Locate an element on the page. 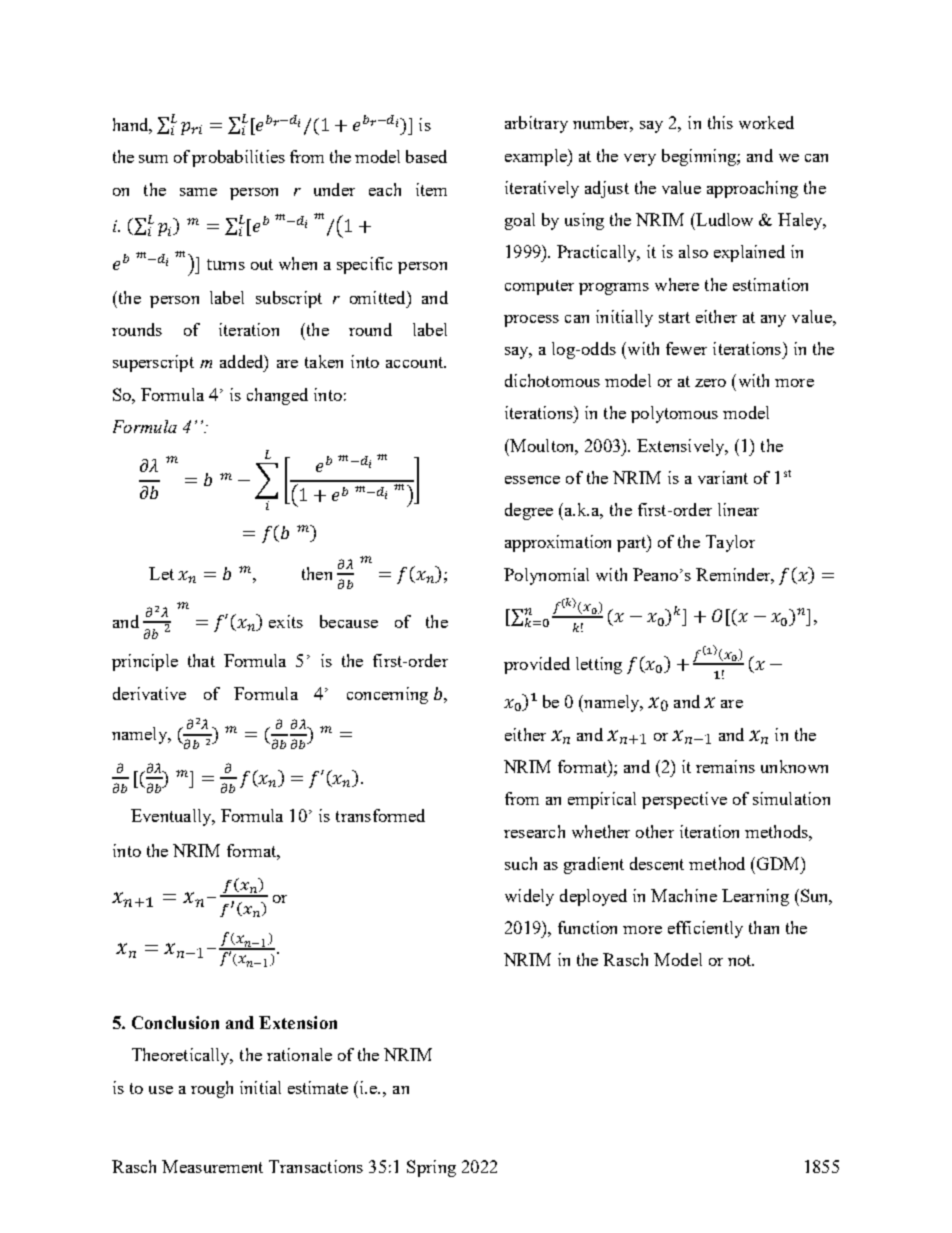  Eventually is located at coordinates (172, 817).
